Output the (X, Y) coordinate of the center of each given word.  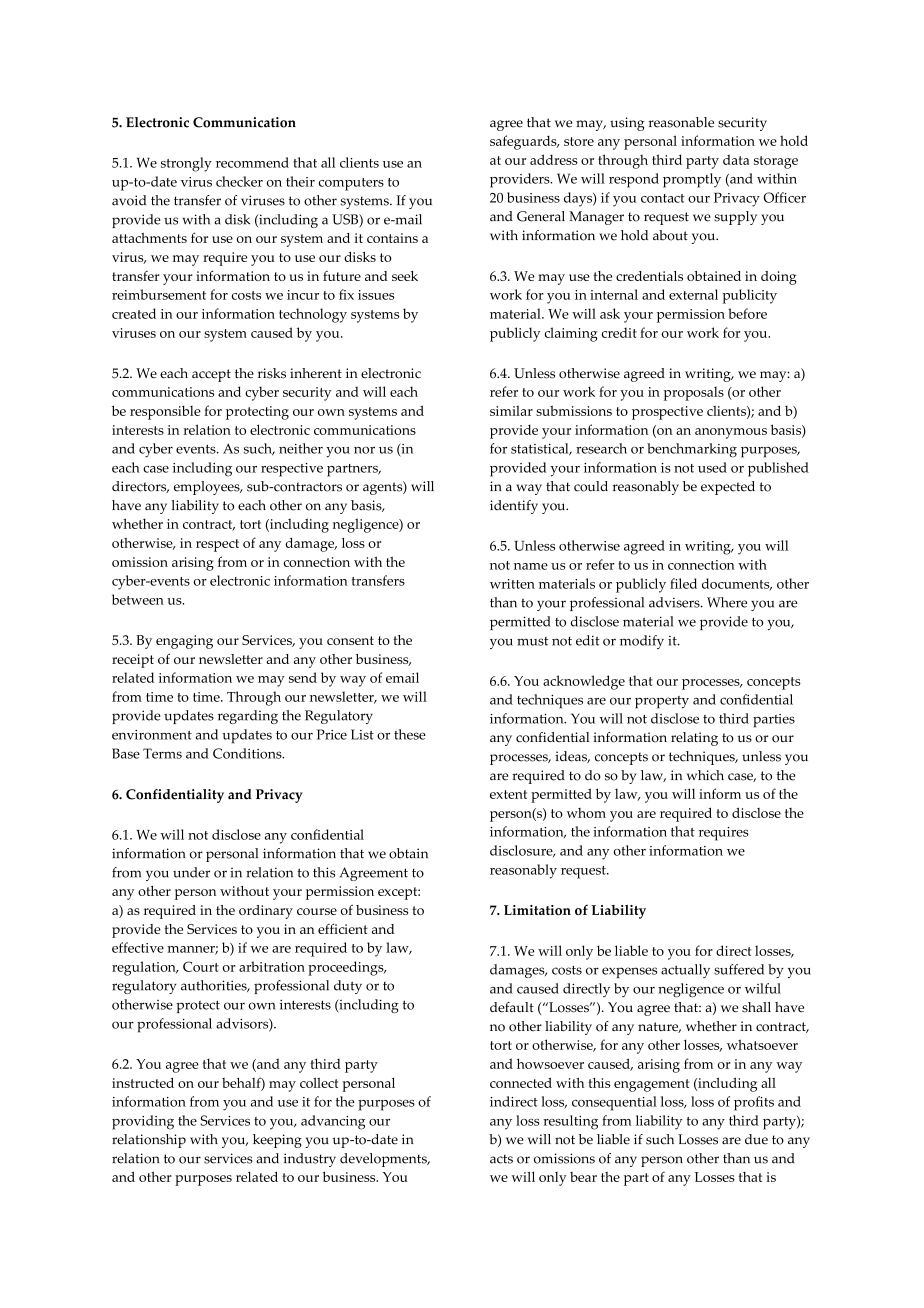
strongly (186, 164)
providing (143, 1122)
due (756, 1139)
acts (501, 1159)
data (736, 159)
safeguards (524, 142)
